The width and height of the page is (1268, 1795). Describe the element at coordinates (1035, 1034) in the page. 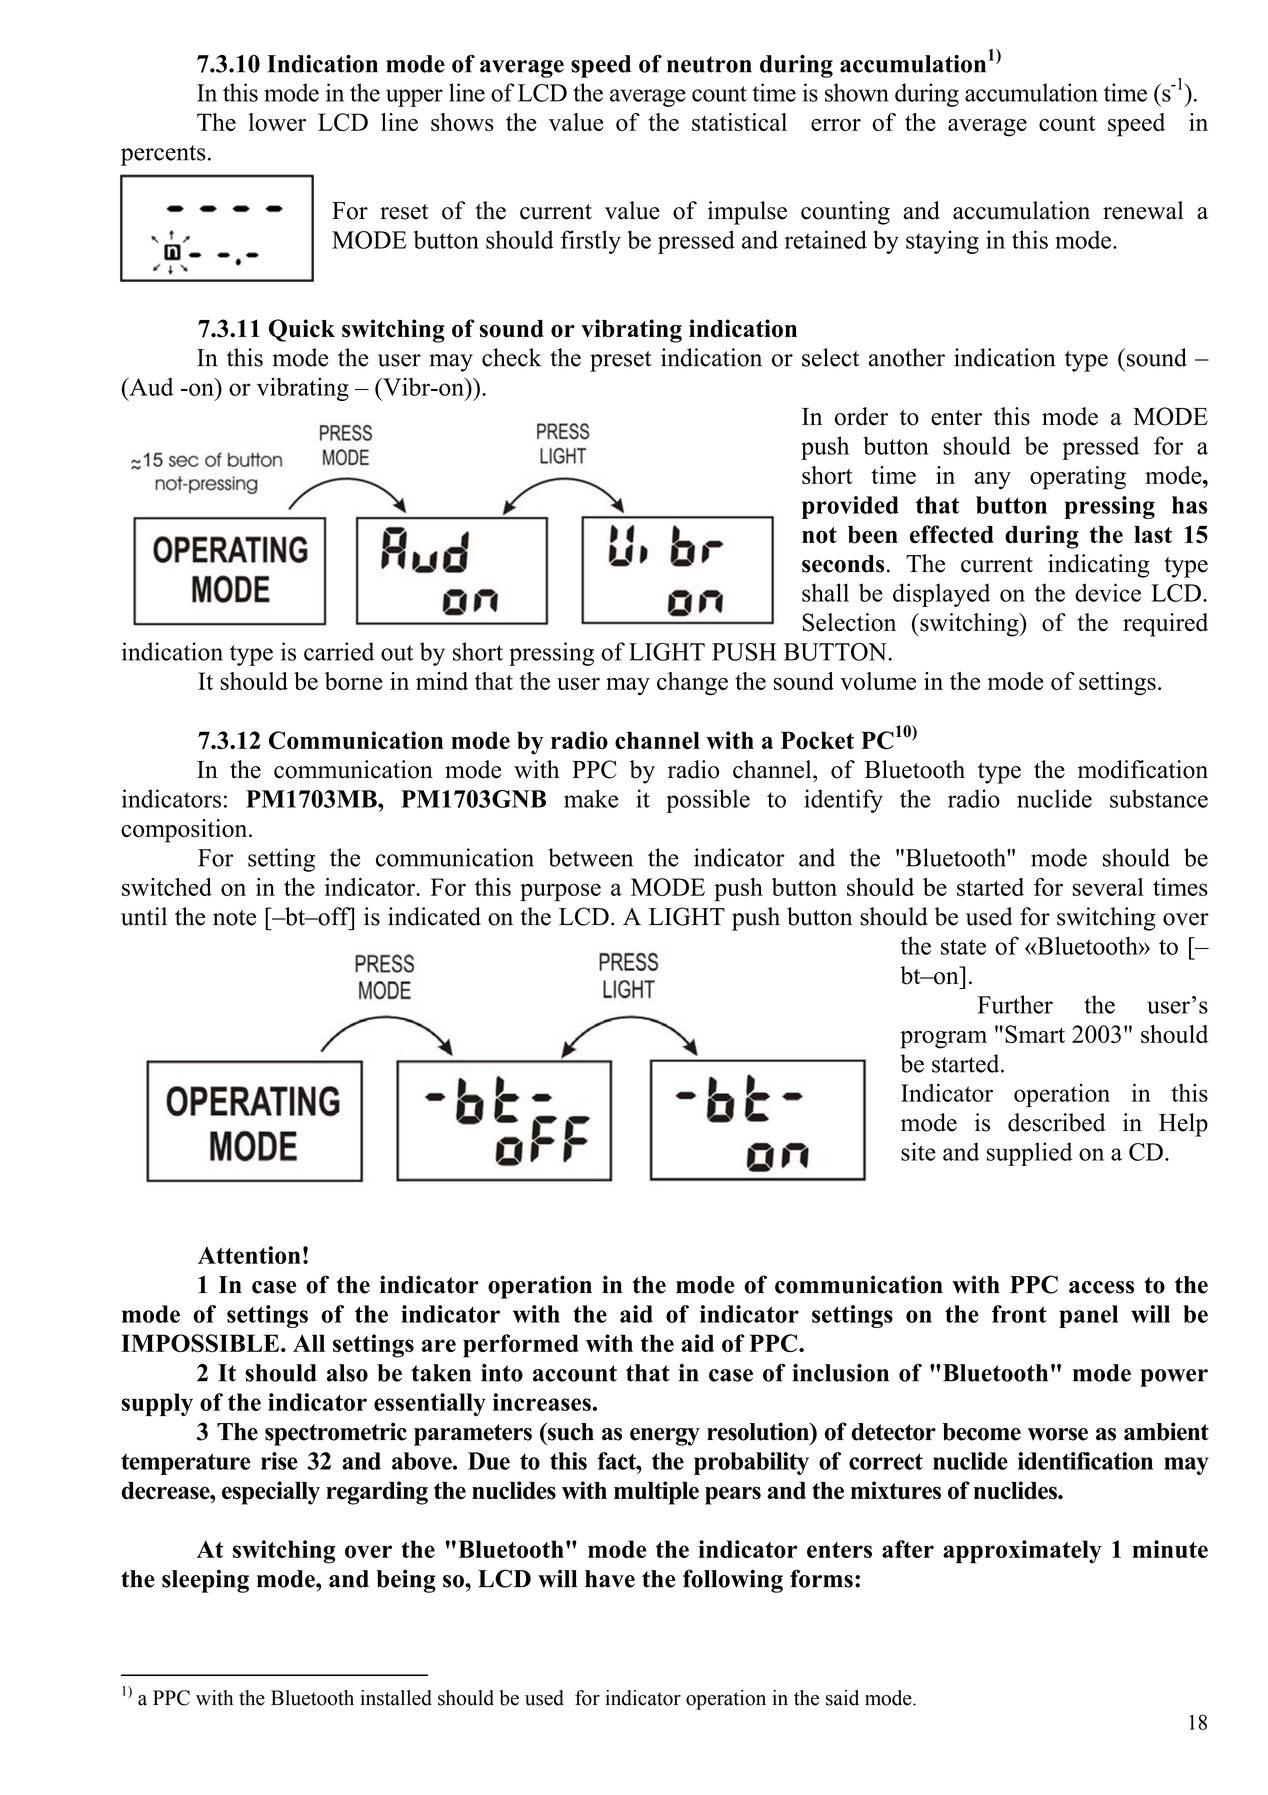

I see `Smart` at that location.
